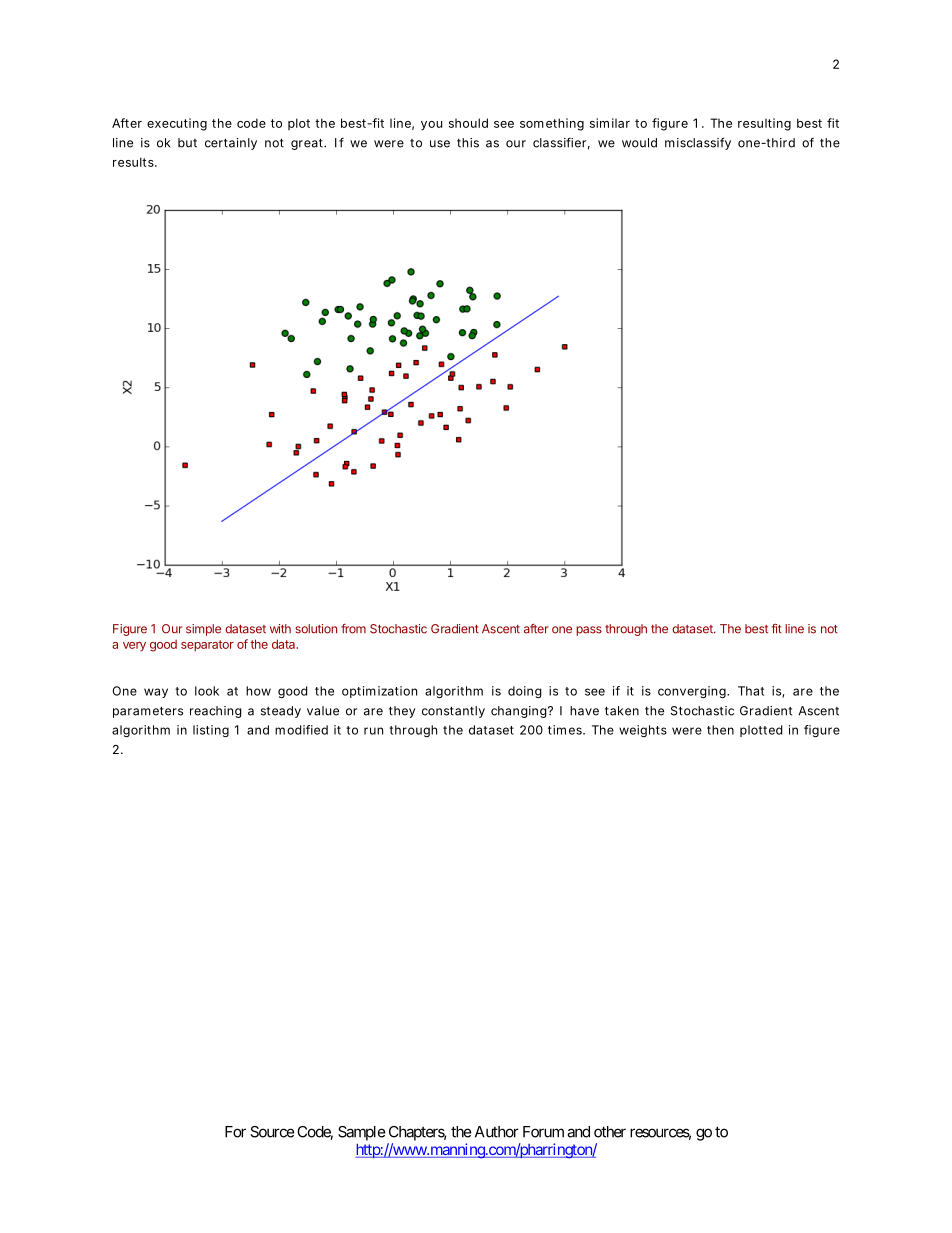  I want to click on other, so click(610, 1132).
